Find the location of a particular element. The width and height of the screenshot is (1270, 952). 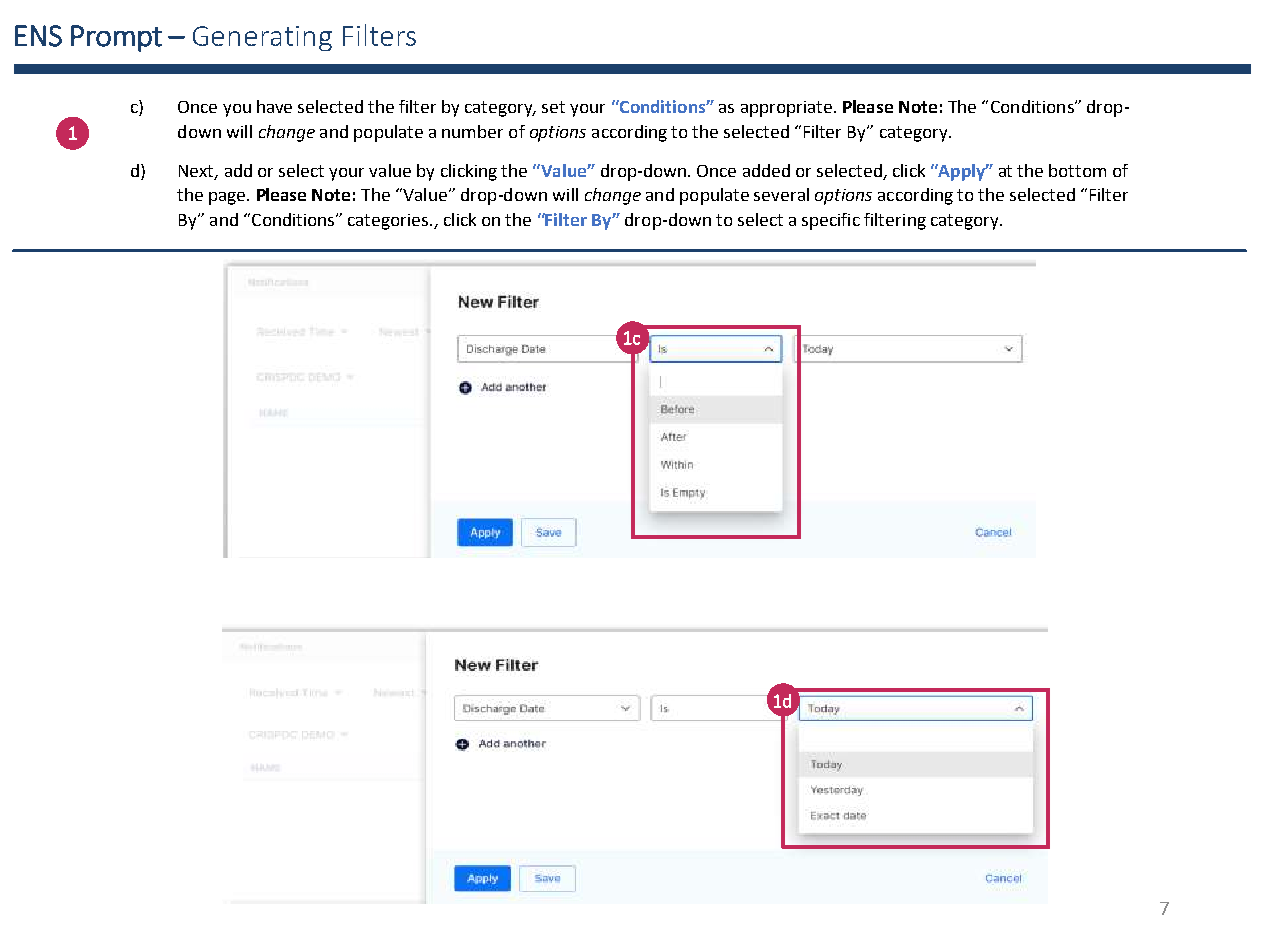

page is located at coordinates (228, 198).
